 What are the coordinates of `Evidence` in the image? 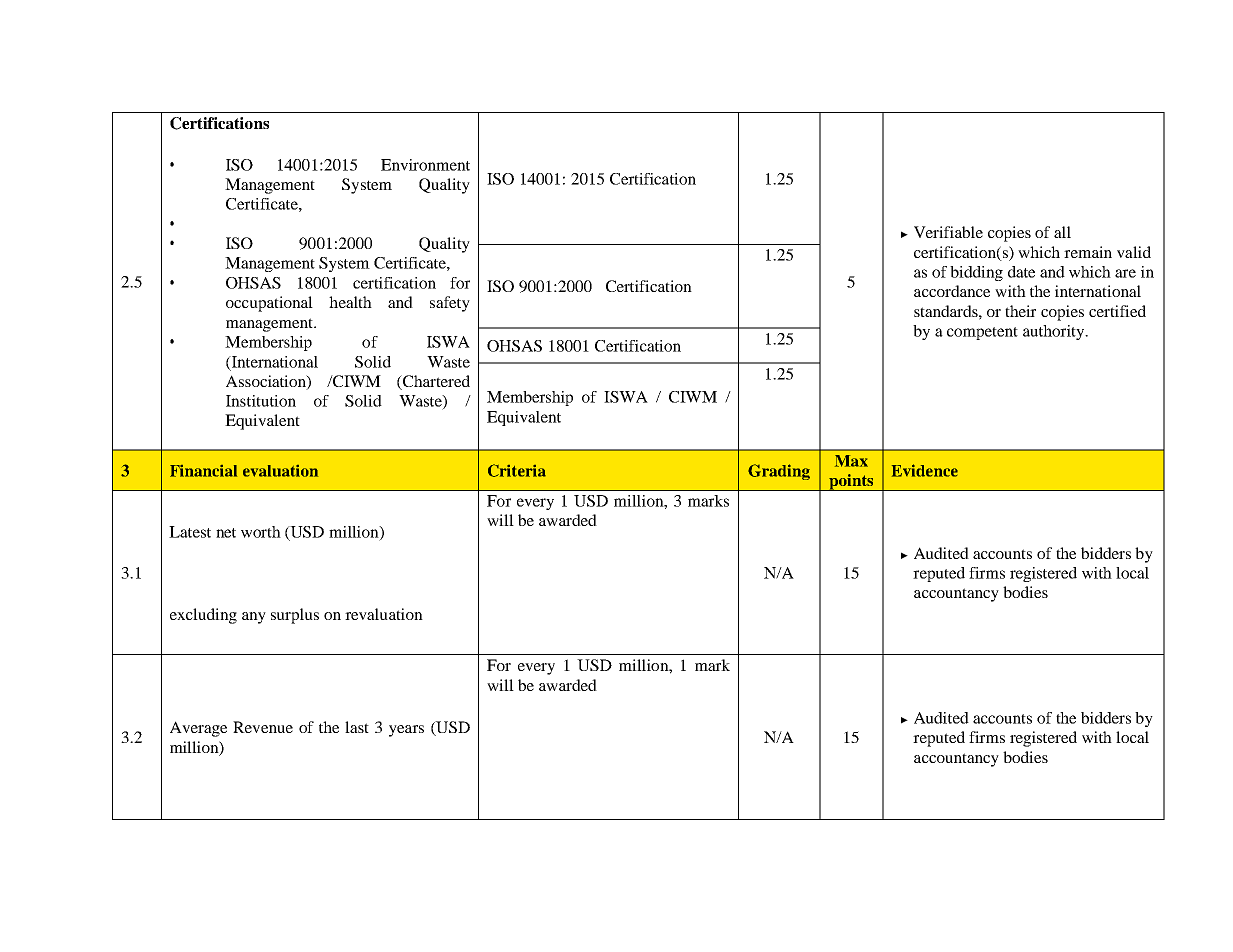 It's located at (925, 470).
